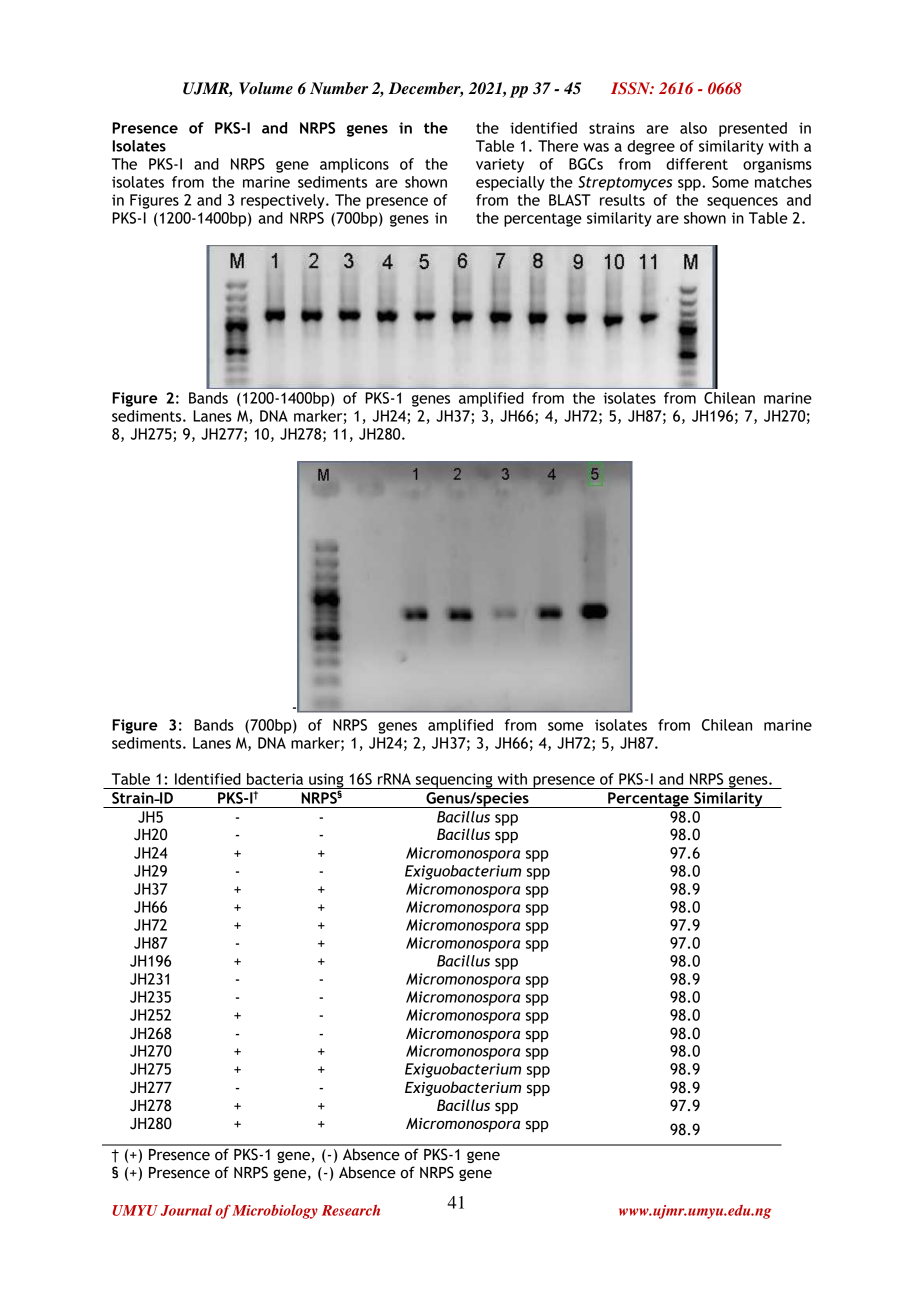 This page has height=1308, width=924. Describe the element at coordinates (454, 781) in the page. I see `sequencing` at that location.
